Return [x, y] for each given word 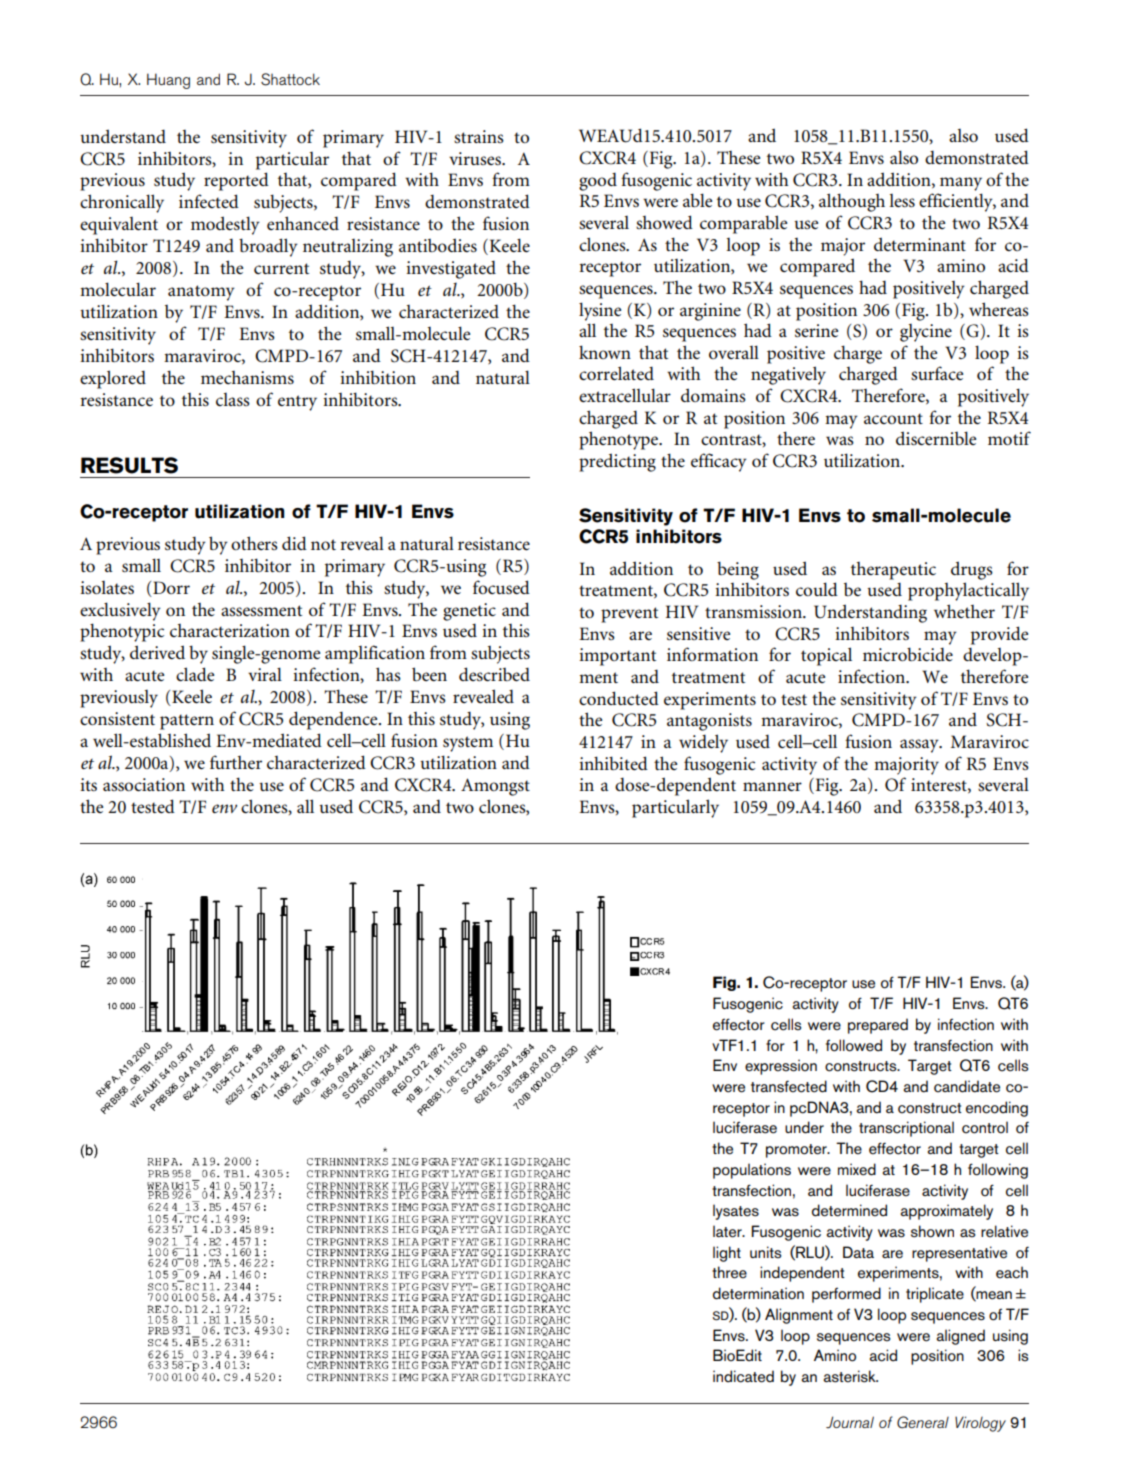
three [729, 1272]
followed [854, 1045]
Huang [168, 81]
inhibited [613, 763]
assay [920, 746]
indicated [743, 1376]
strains [479, 136]
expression [781, 1067]
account [893, 418]
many [961, 184]
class [233, 399]
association [144, 784]
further [236, 762]
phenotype [620, 440]
